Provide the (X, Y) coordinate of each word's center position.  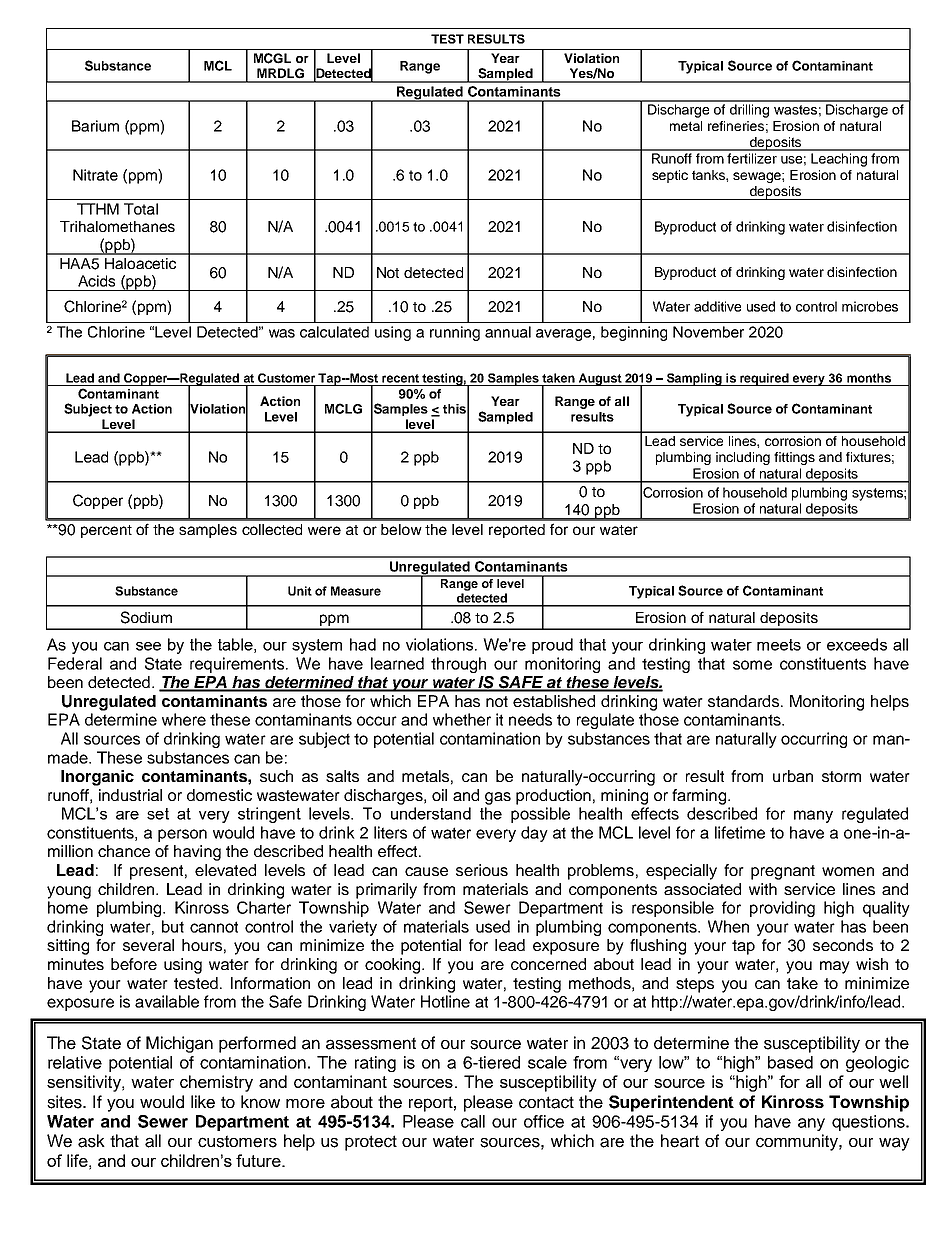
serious (482, 870)
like (203, 1102)
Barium (95, 126)
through (458, 665)
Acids (96, 281)
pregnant (783, 872)
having (197, 853)
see (148, 646)
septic (670, 176)
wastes (795, 110)
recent (400, 378)
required (764, 379)
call (473, 1121)
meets (779, 645)
